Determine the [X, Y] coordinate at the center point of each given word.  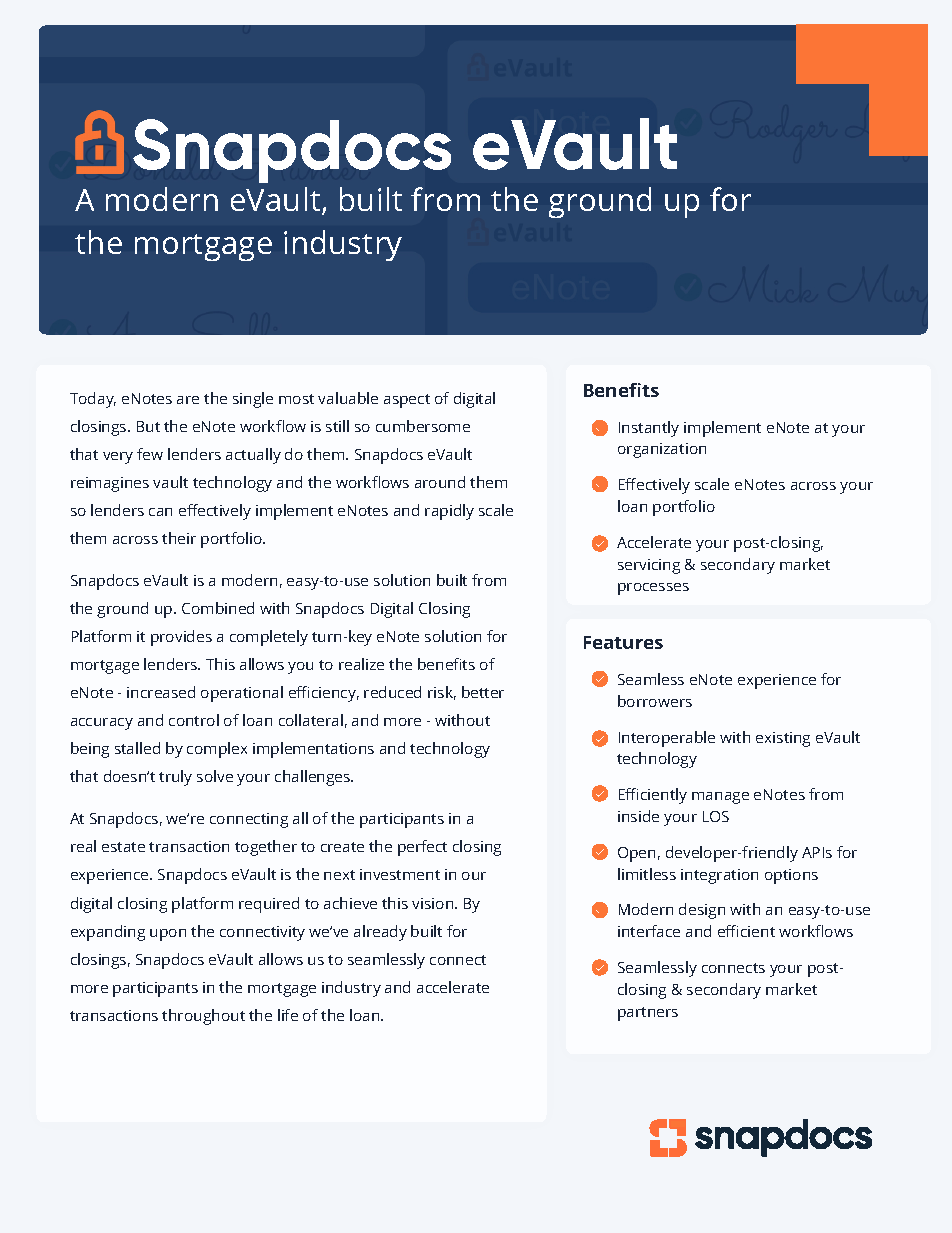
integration [719, 876]
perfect [422, 848]
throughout [203, 1017]
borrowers [655, 701]
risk [442, 693]
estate [123, 847]
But [148, 426]
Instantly [649, 429]
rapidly [449, 512]
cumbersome [423, 426]
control [194, 720]
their [179, 538]
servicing [649, 566]
